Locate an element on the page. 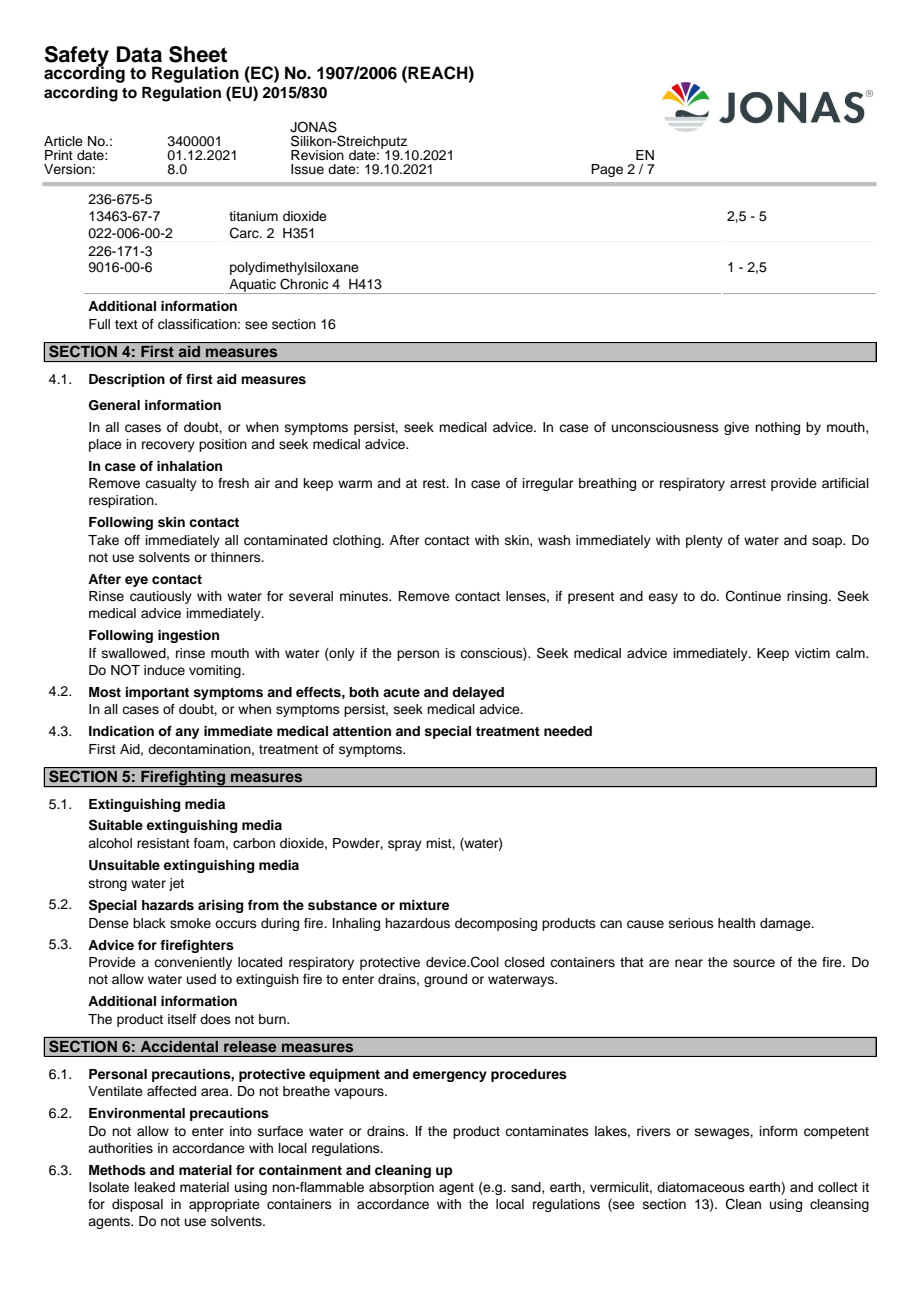 Image resolution: width=924 pixels, height=1307 pixels. Page is located at coordinates (607, 170).
